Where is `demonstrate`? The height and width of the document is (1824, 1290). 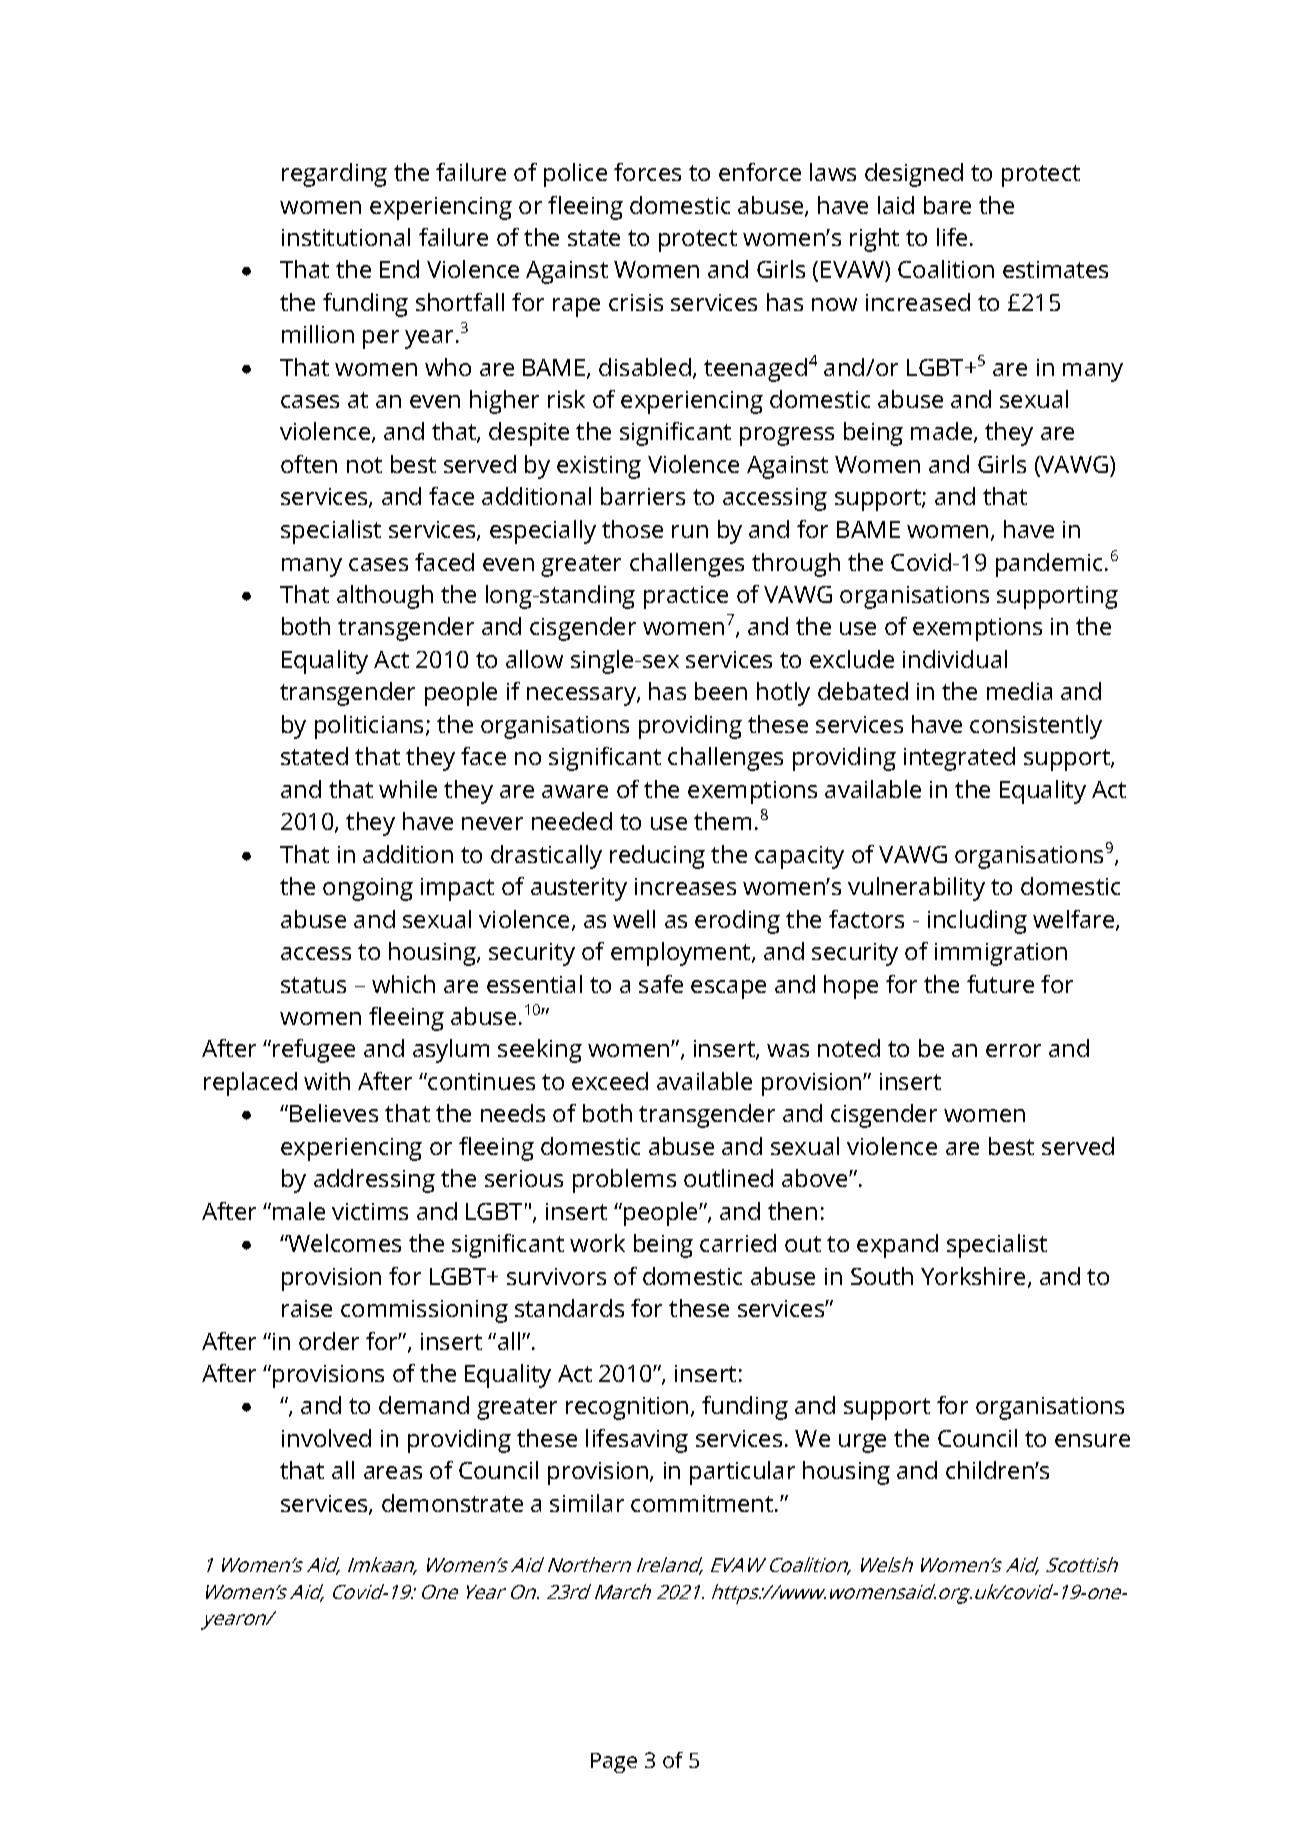
demonstrate is located at coordinates (452, 1503).
